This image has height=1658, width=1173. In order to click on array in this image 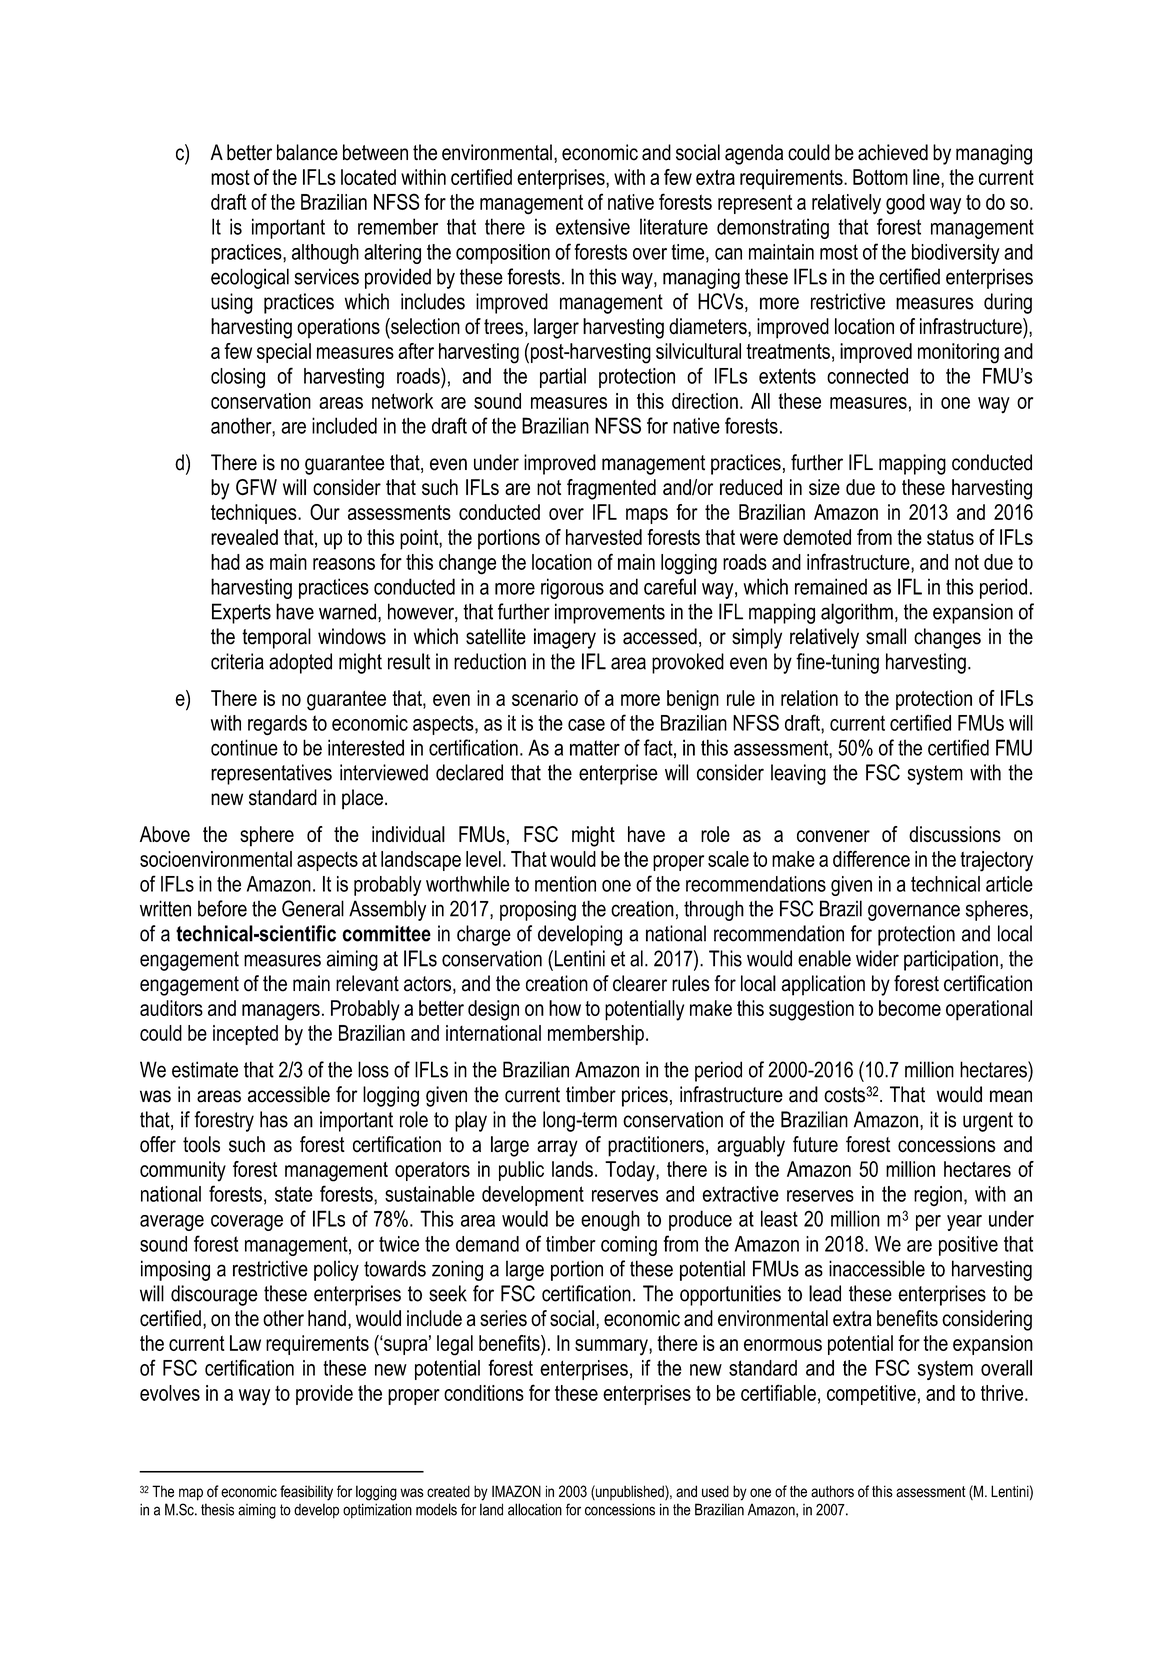, I will do `click(557, 1148)`.
